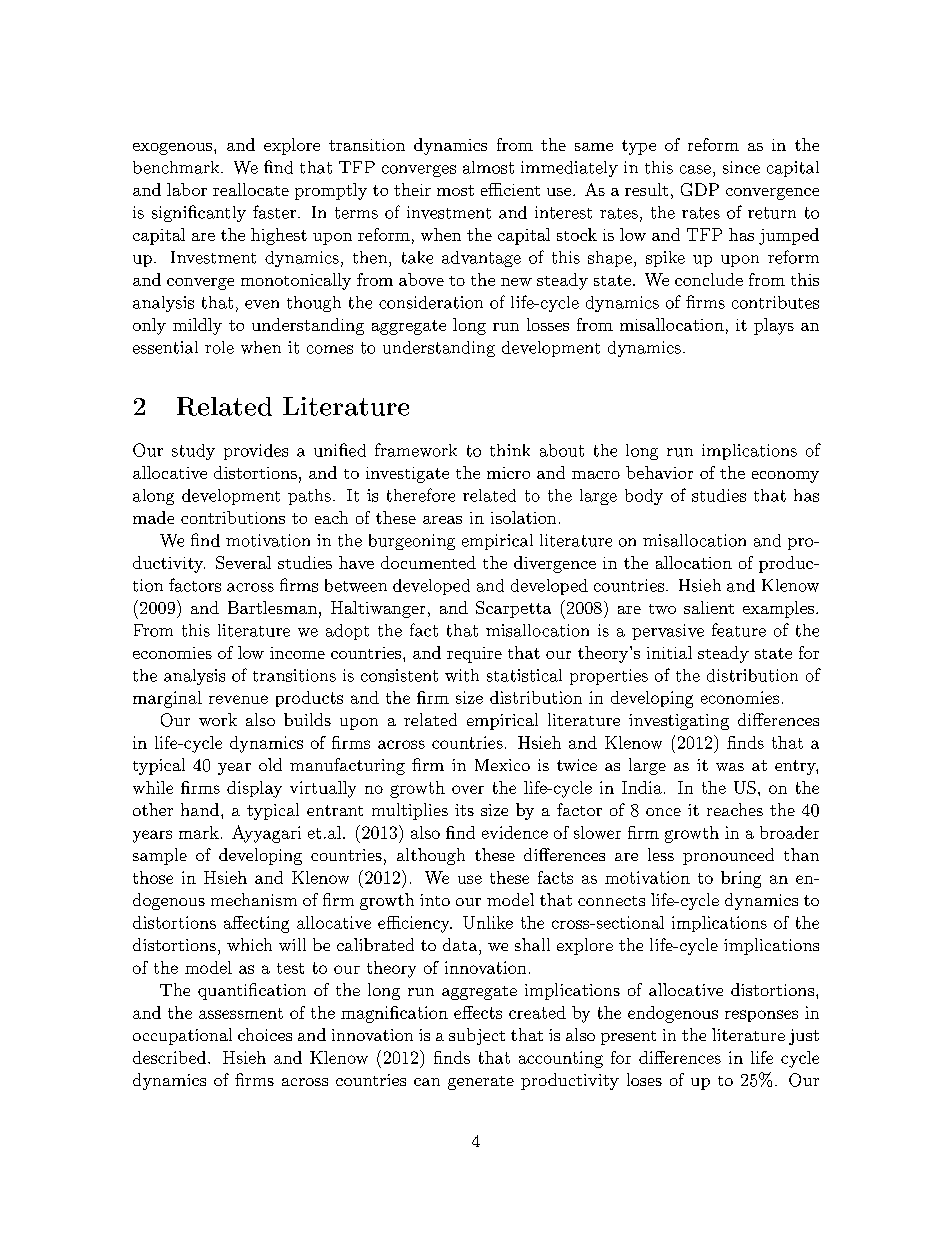 The height and width of the screenshot is (1233, 952). I want to click on since, so click(741, 167).
